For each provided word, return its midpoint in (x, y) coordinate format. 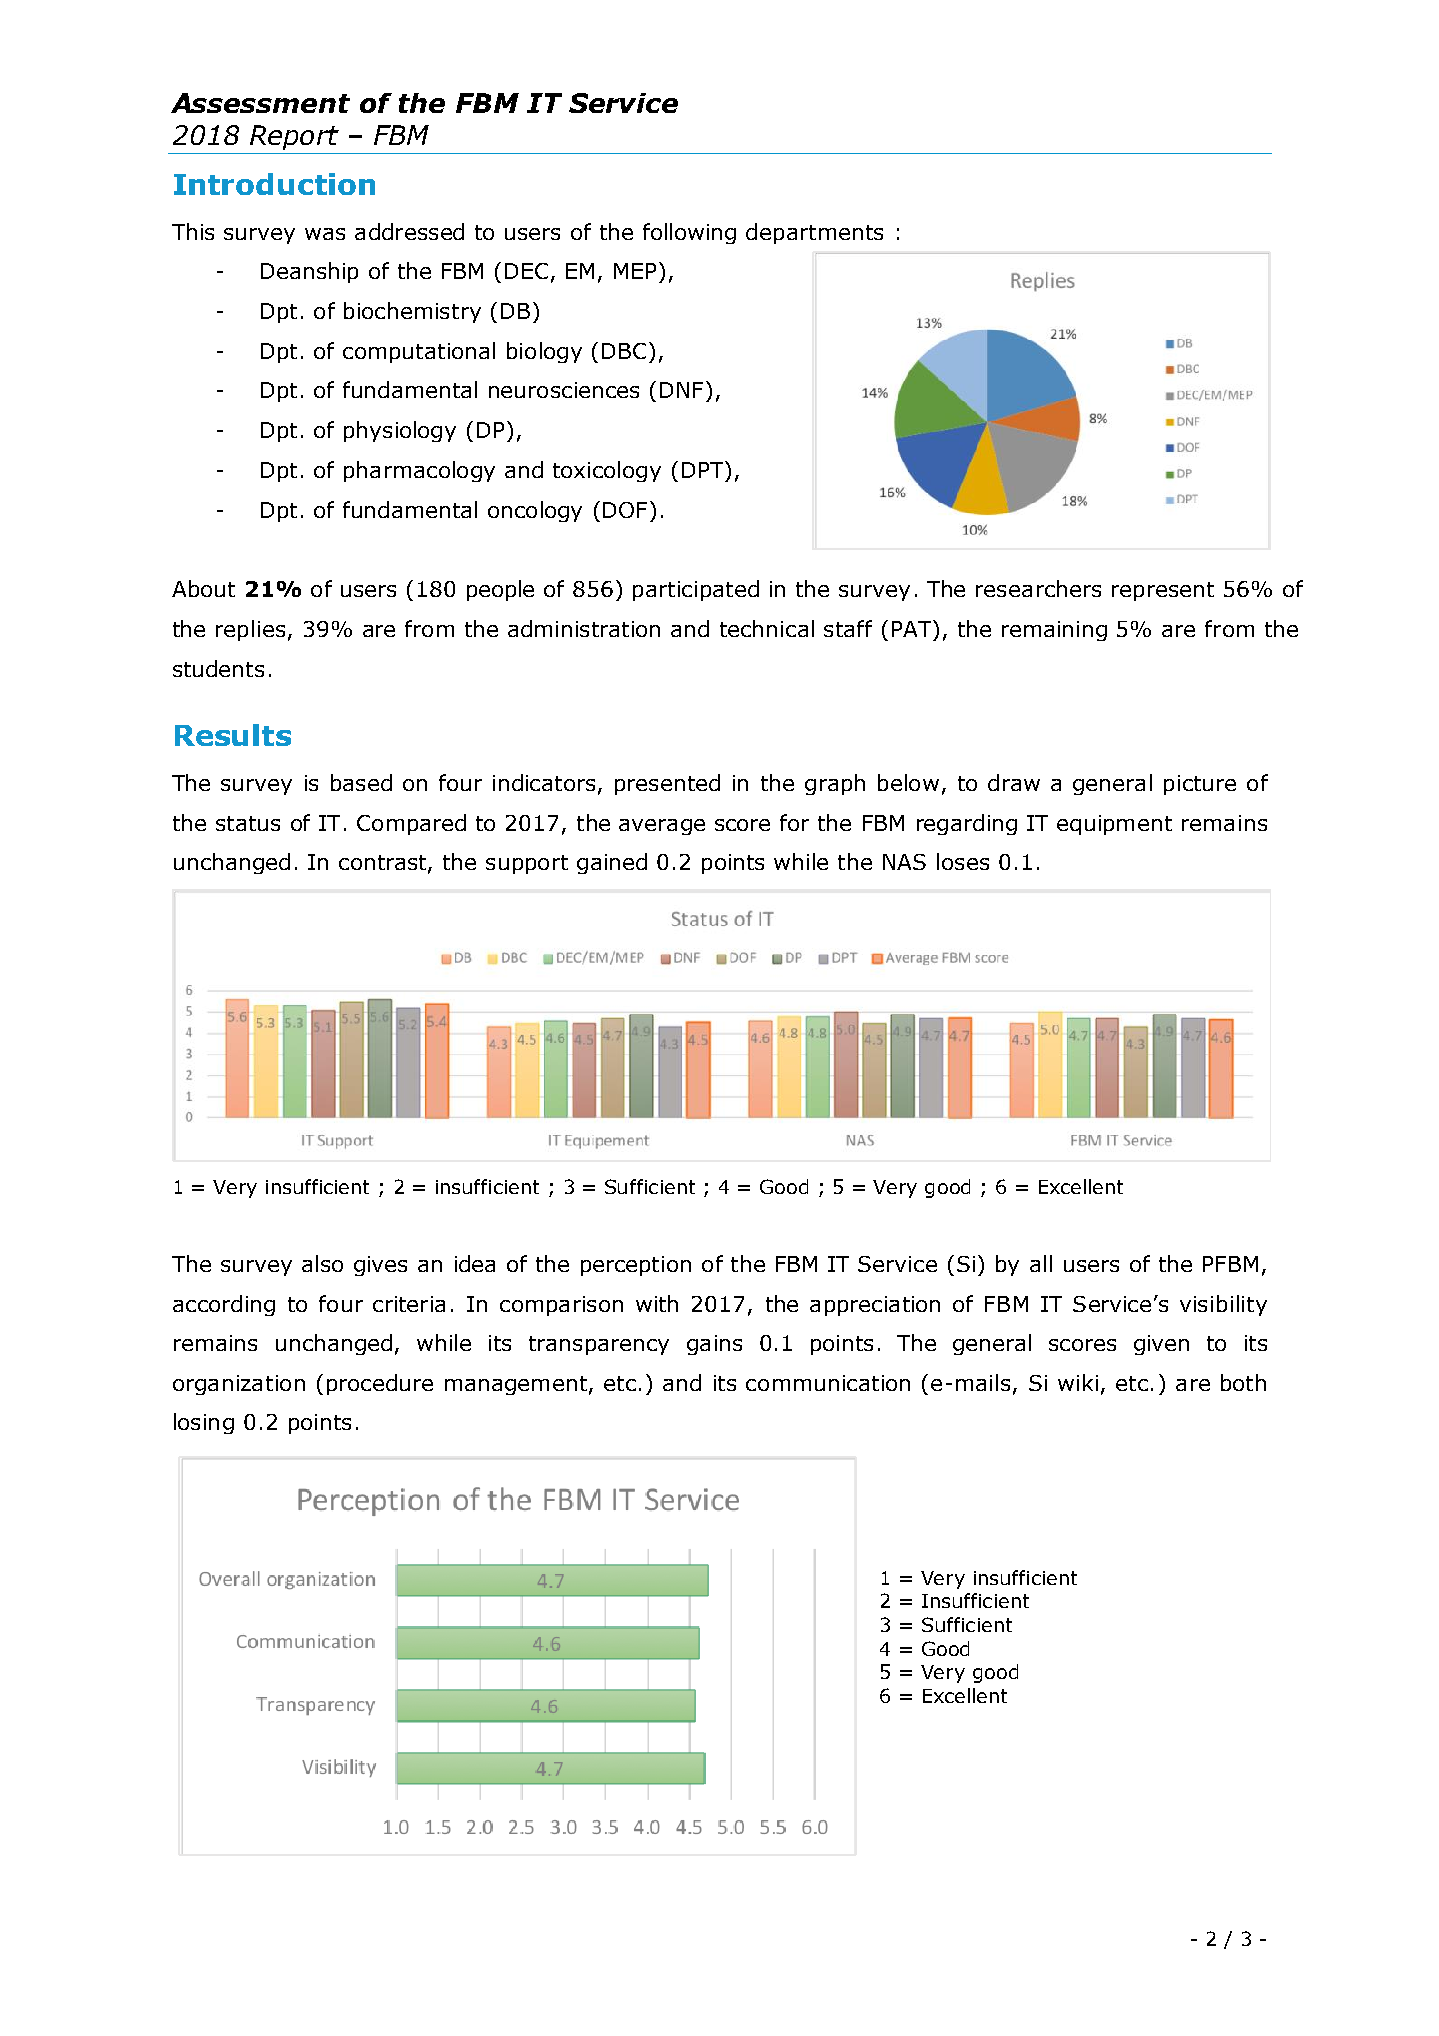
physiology (400, 431)
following (689, 233)
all (1041, 1263)
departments (814, 233)
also (322, 1263)
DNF (681, 390)
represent (1163, 591)
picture (1200, 785)
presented (667, 784)
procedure (380, 1384)
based (361, 782)
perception (636, 1266)
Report (294, 137)
